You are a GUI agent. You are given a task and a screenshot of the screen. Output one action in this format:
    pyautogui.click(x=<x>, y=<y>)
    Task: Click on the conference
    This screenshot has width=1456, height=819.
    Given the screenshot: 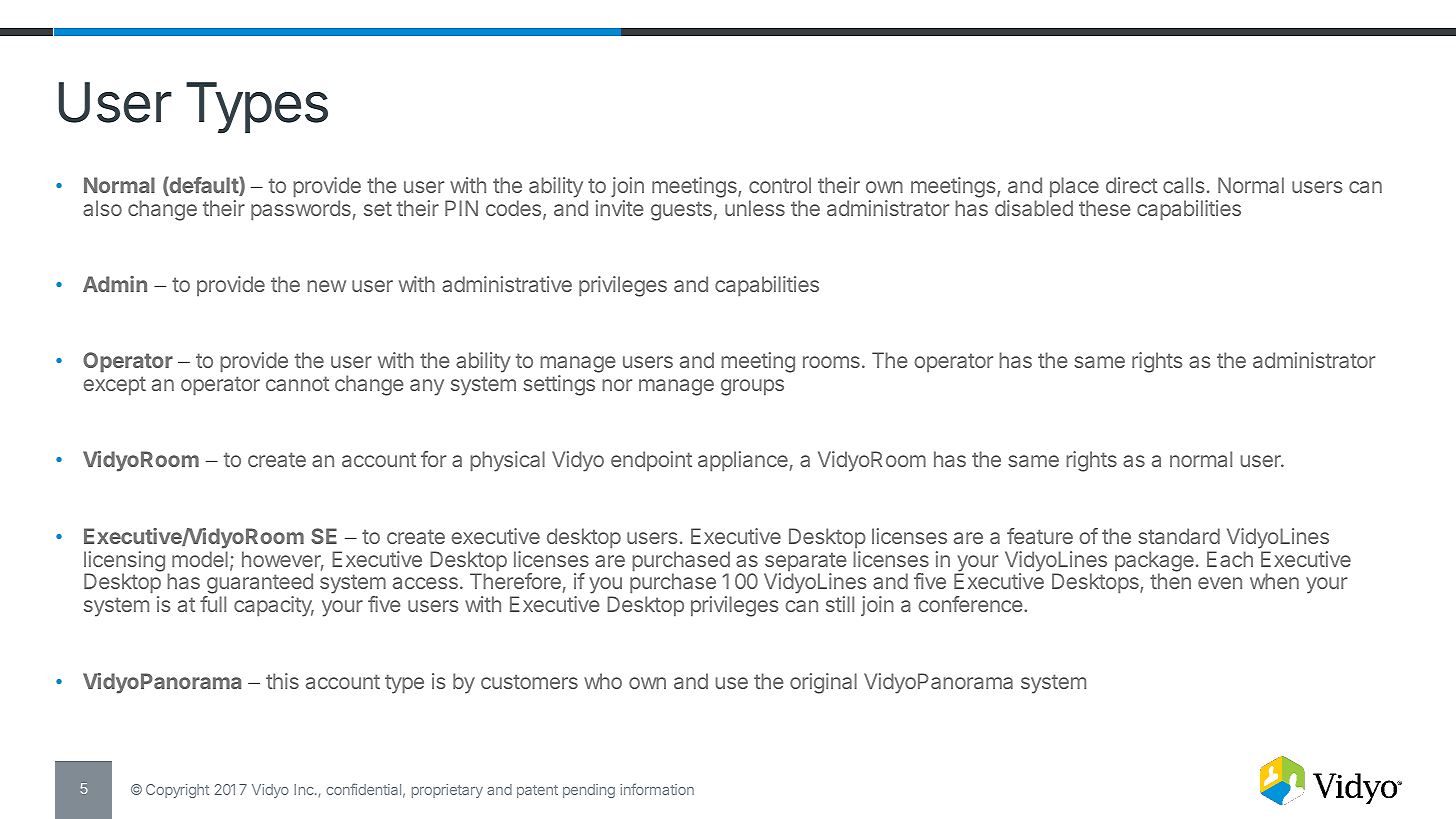 What is the action you would take?
    pyautogui.click(x=971, y=604)
